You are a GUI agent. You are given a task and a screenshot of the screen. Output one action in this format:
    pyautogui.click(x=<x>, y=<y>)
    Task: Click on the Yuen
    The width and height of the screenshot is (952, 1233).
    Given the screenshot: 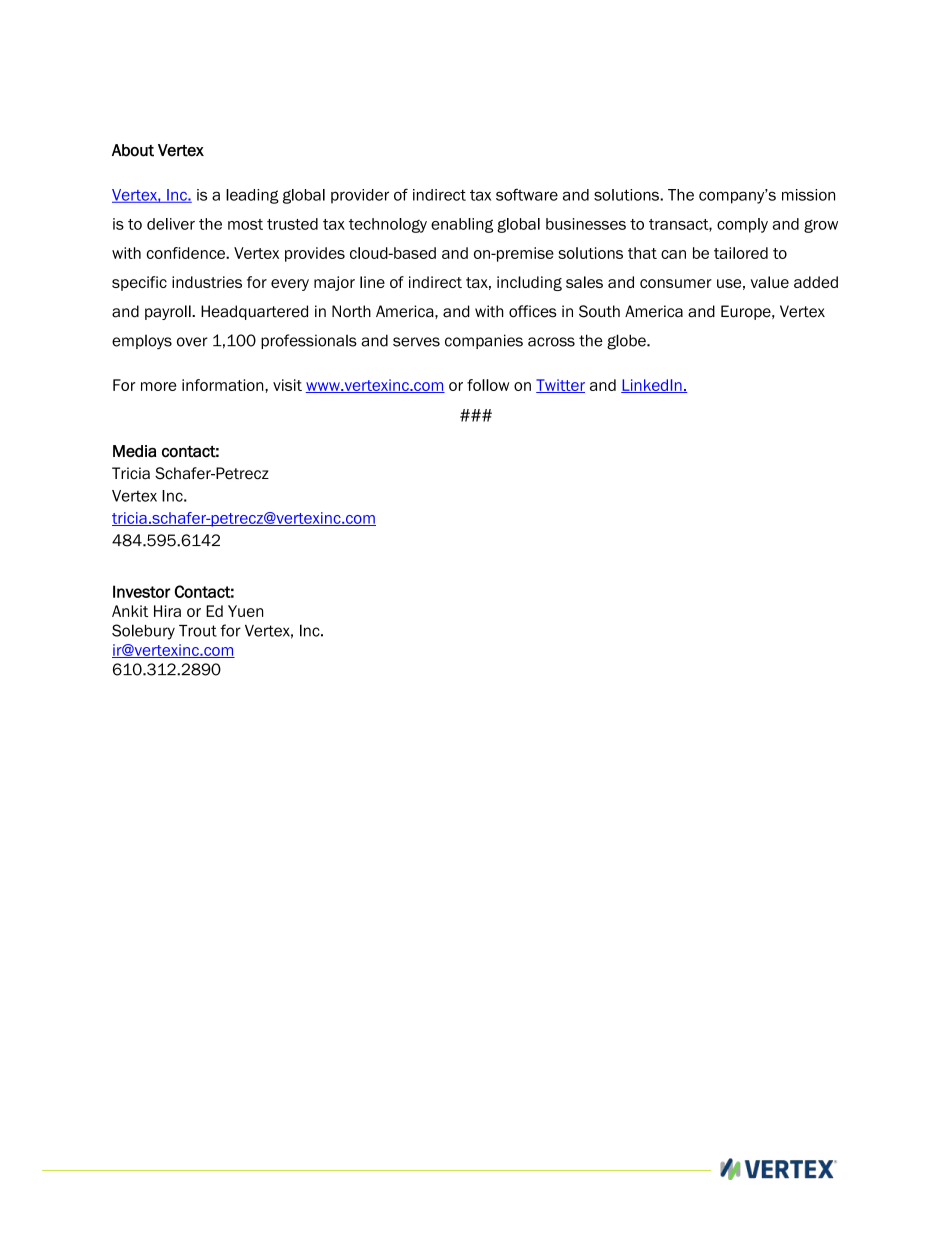 What is the action you would take?
    pyautogui.click(x=245, y=611)
